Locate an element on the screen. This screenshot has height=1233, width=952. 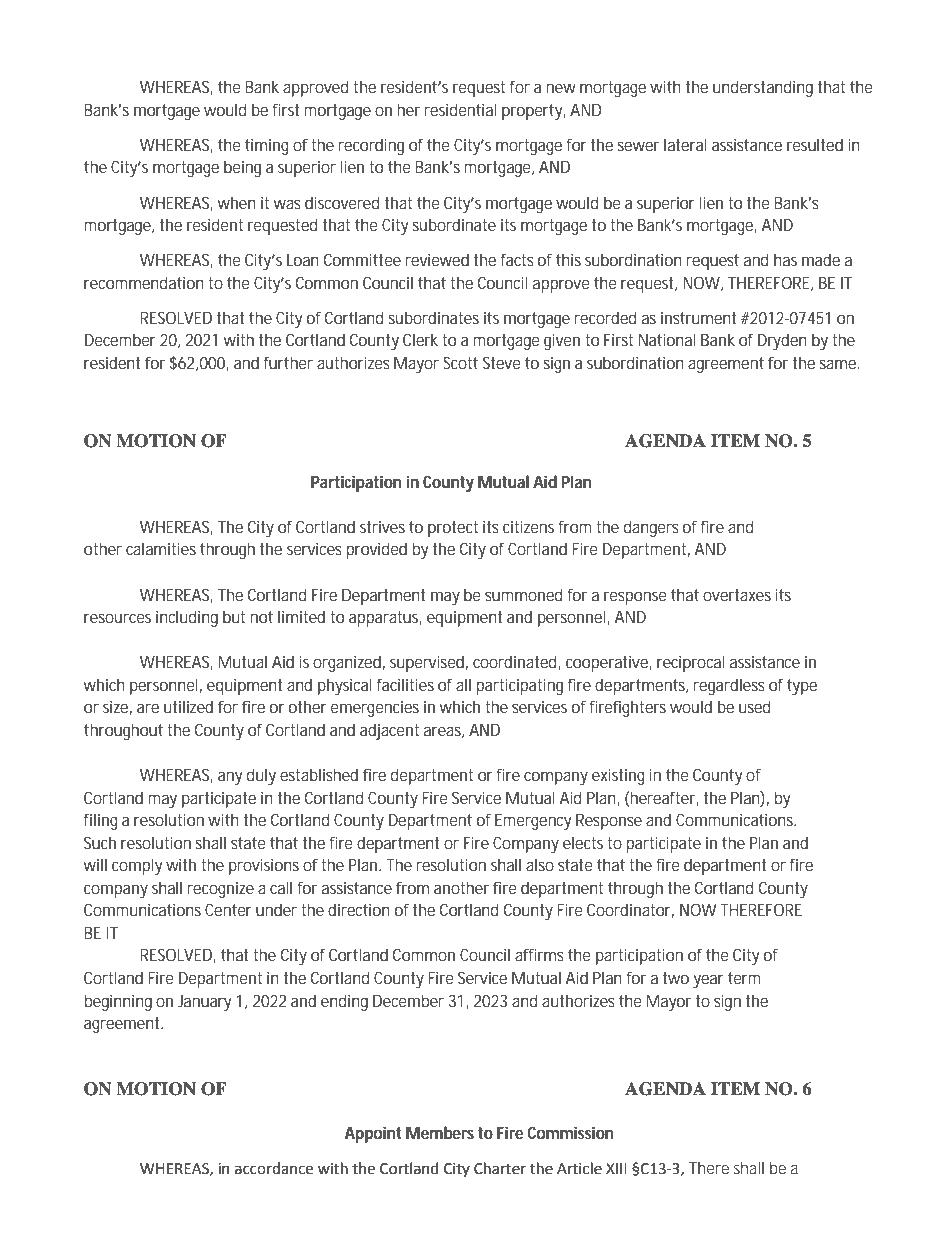
accordance is located at coordinates (274, 1168).
